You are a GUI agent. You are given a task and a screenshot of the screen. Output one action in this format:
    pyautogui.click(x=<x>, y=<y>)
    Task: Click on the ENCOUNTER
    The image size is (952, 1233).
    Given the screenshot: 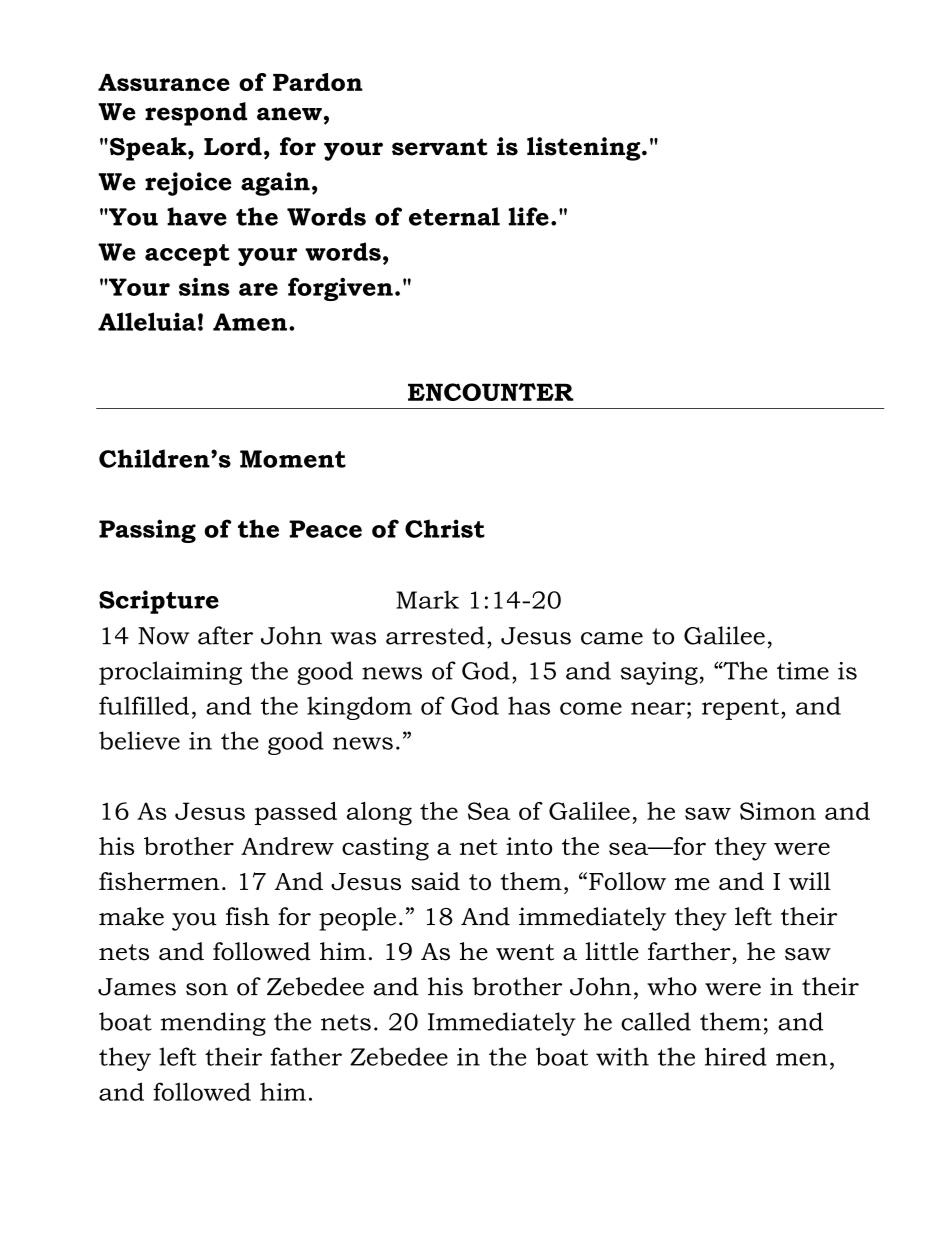 What is the action you would take?
    pyautogui.click(x=491, y=392)
